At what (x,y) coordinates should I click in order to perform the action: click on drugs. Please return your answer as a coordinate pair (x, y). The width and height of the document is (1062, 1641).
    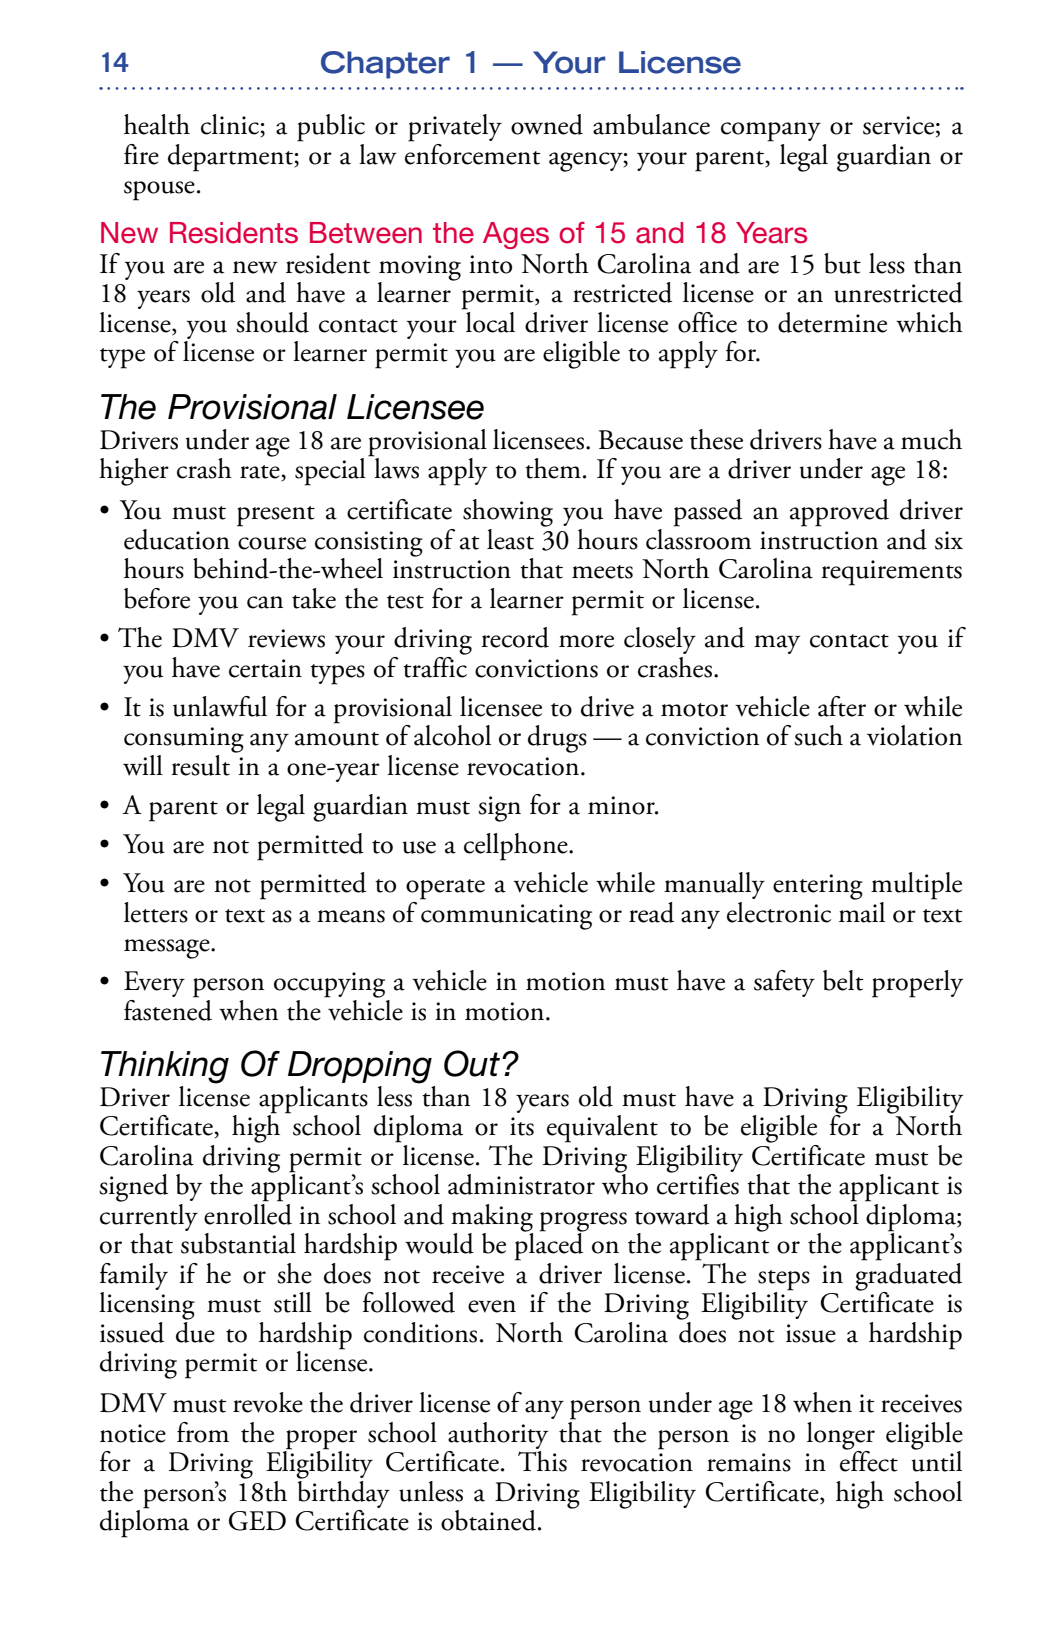
    Looking at the image, I should click on (557, 739).
